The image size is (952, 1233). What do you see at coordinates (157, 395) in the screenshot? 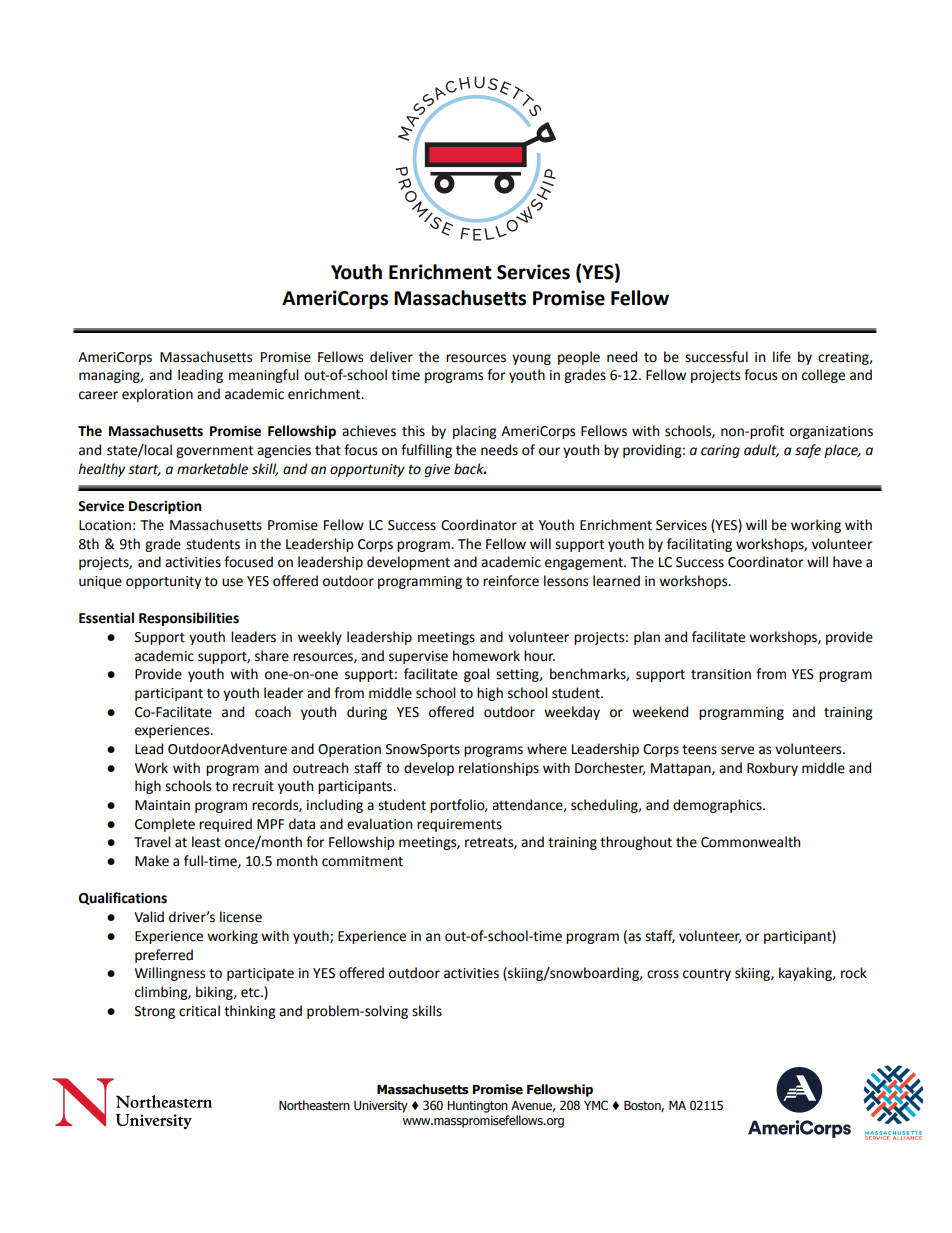
I see `exploration` at bounding box center [157, 395].
